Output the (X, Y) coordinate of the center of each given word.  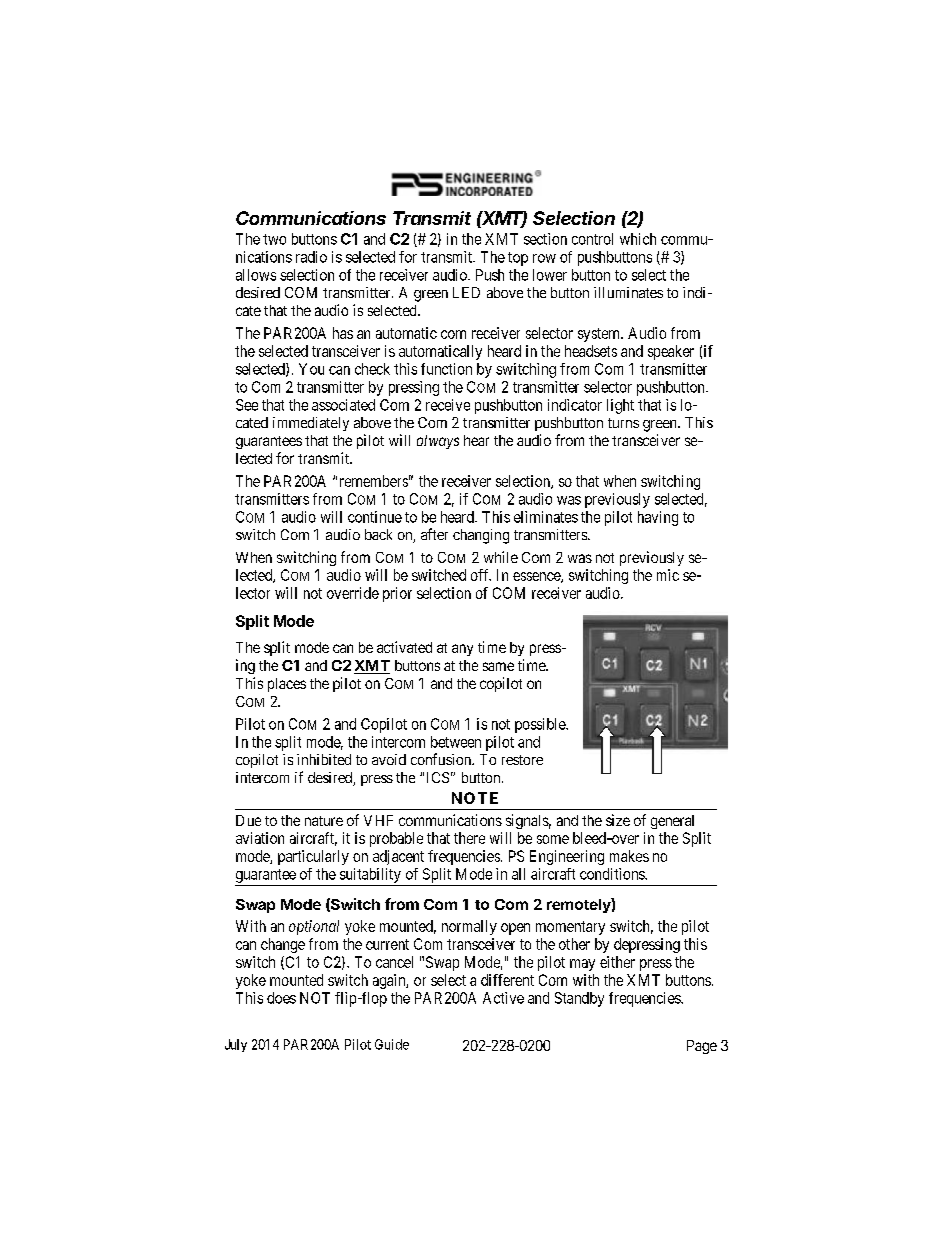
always (438, 442)
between (456, 742)
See (247, 405)
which (638, 239)
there (469, 838)
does (281, 998)
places (287, 685)
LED (466, 292)
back (378, 534)
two (274, 239)
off (481, 575)
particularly (313, 857)
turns (623, 423)
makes (629, 856)
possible (541, 725)
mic (668, 575)
